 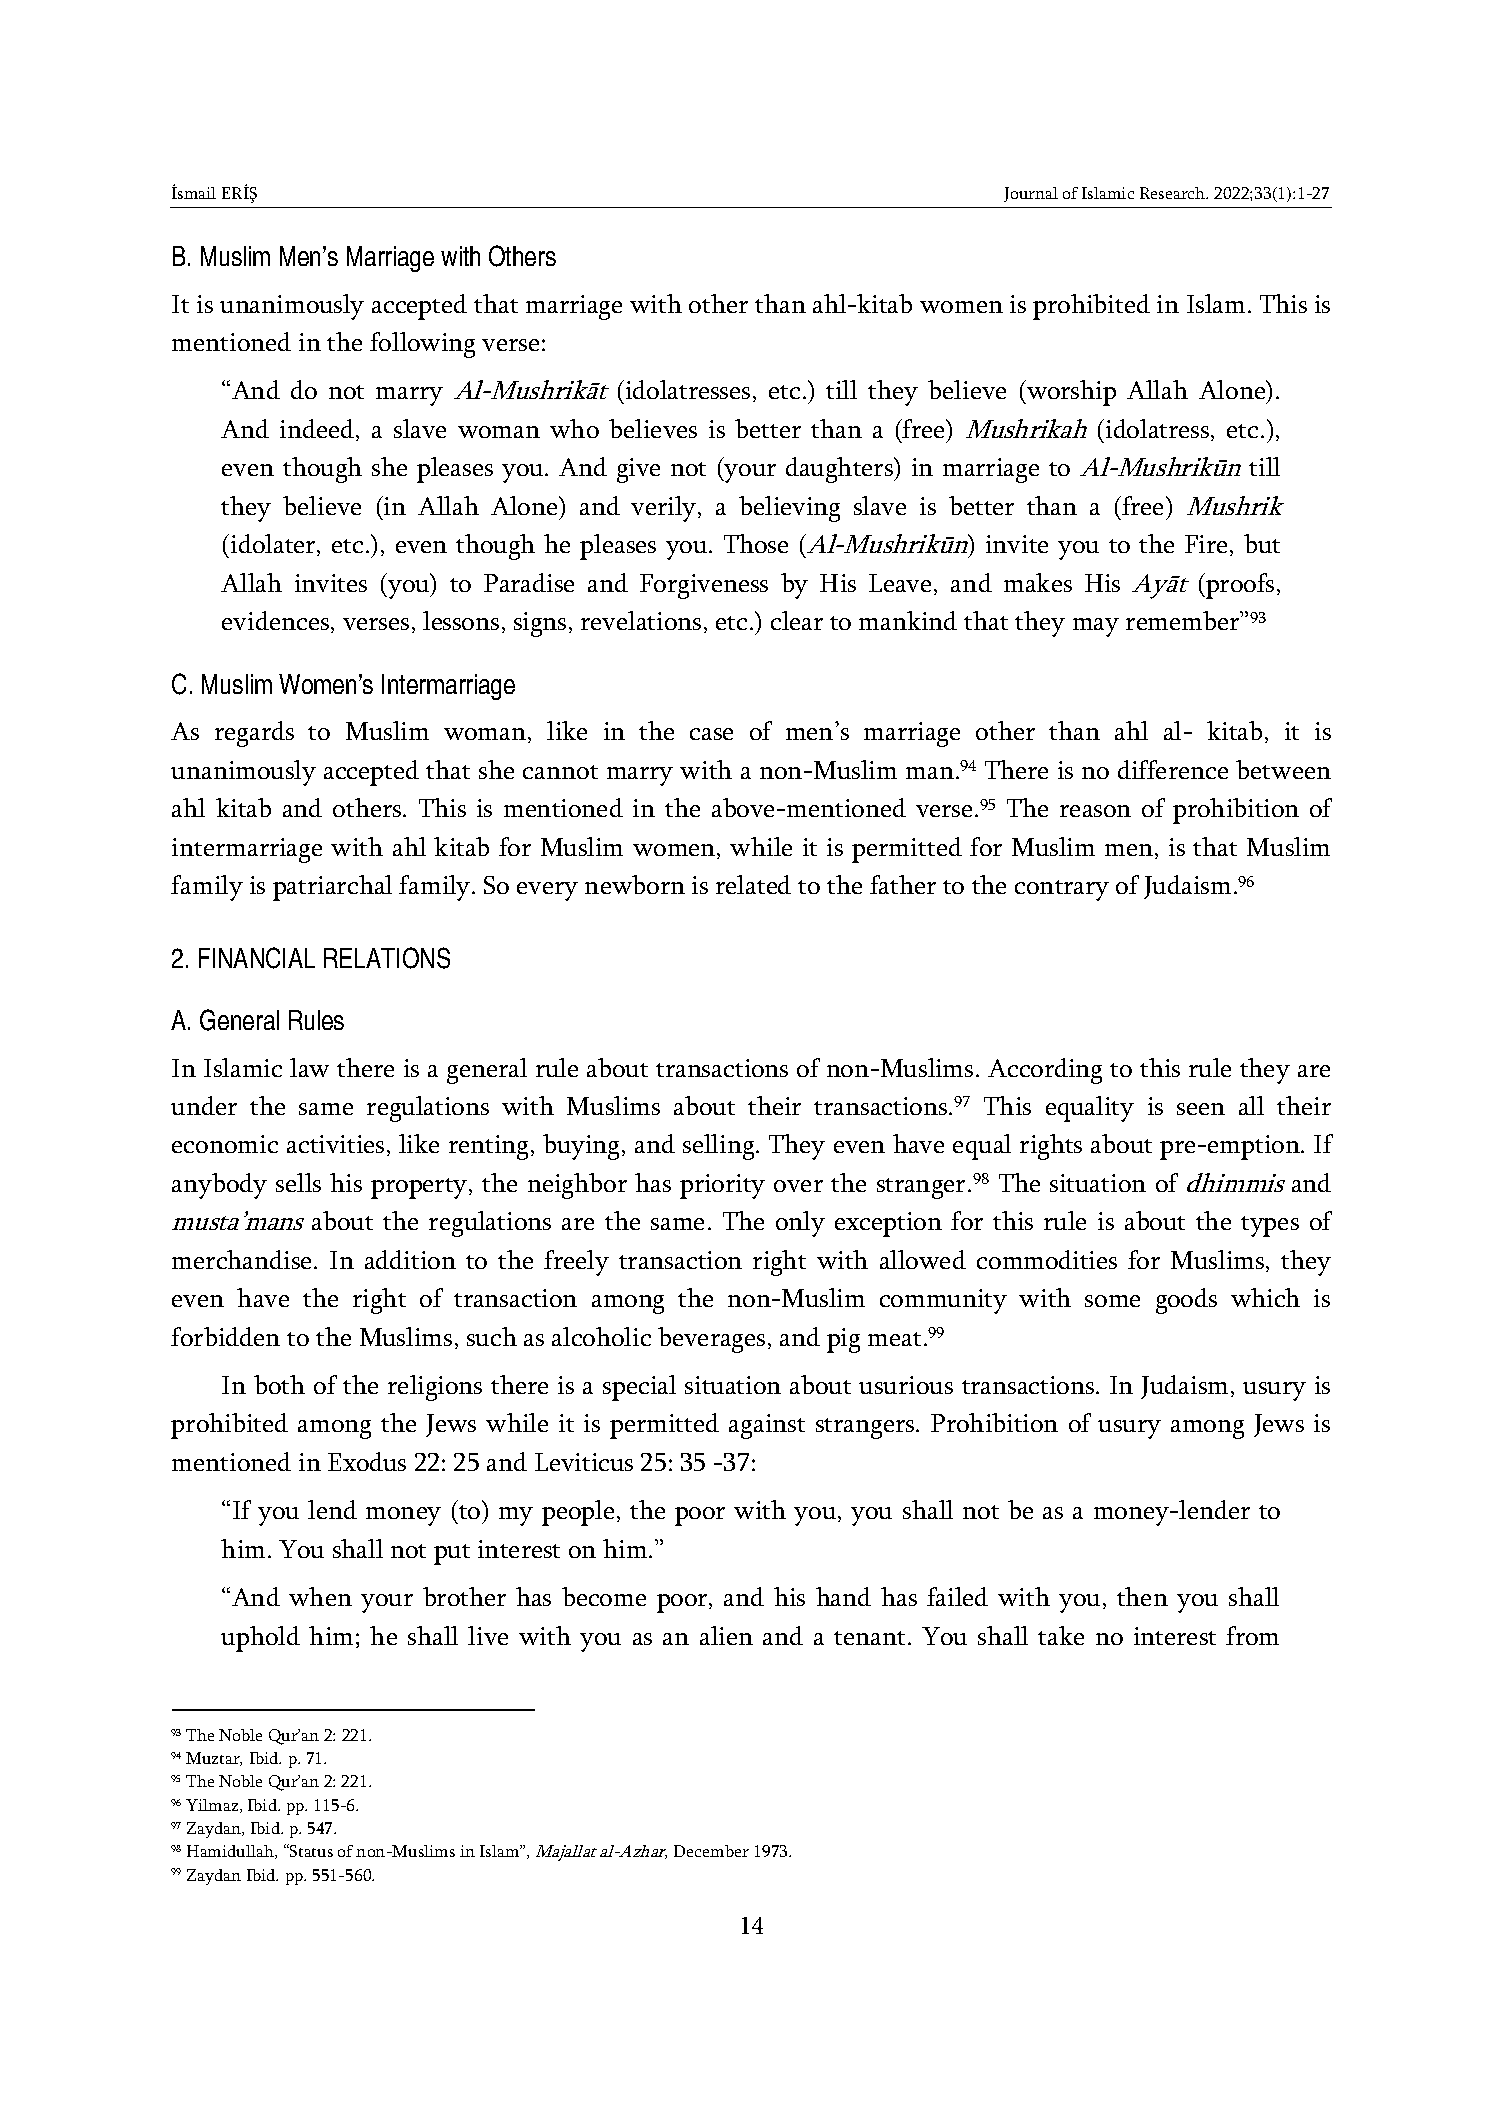 I want to click on evidences, so click(x=277, y=622).
